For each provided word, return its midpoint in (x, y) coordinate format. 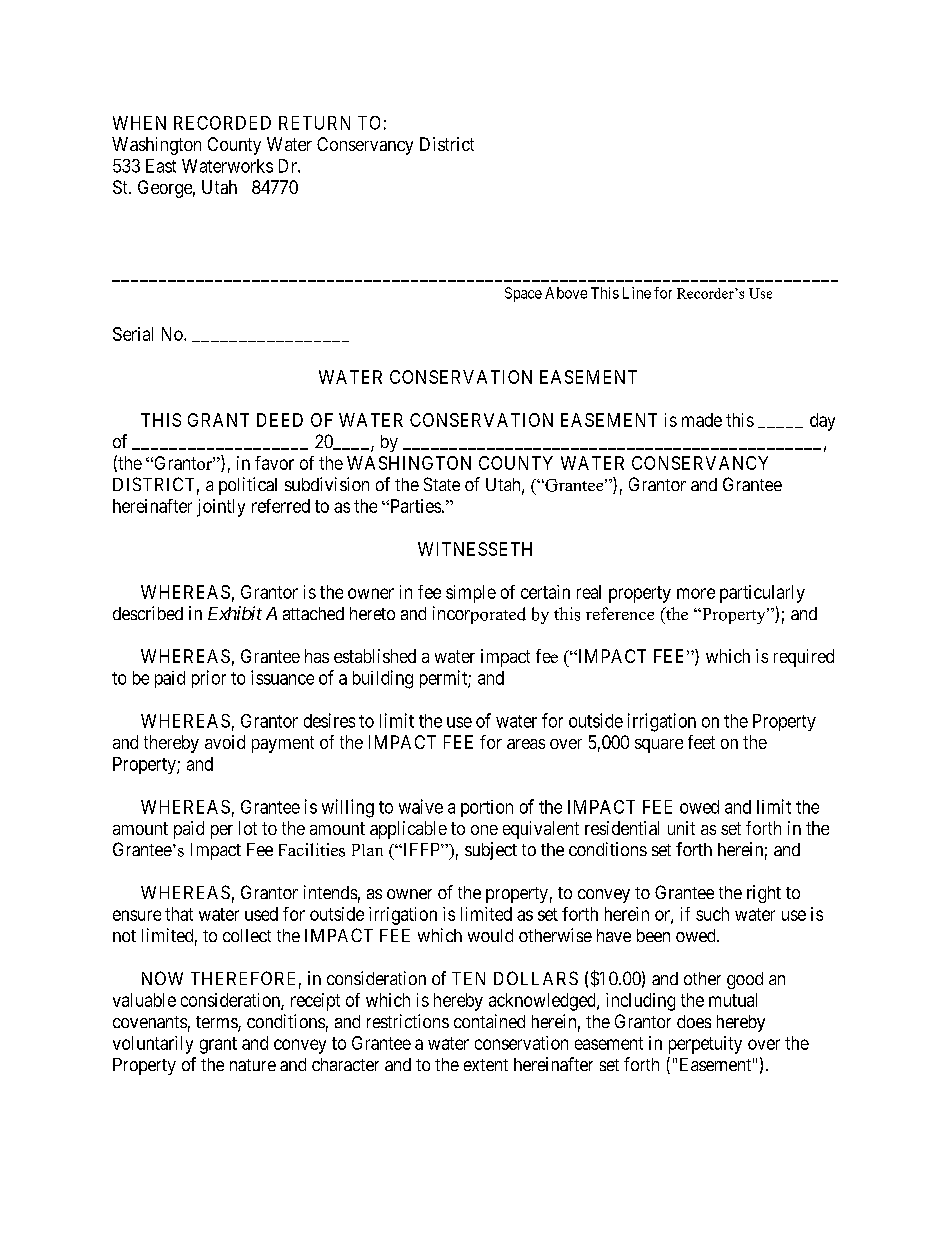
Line (637, 293)
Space (523, 294)
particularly (762, 594)
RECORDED (222, 123)
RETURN (314, 123)
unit (681, 828)
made (702, 420)
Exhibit (235, 613)
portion (487, 808)
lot (248, 828)
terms (217, 1023)
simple (471, 594)
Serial (133, 334)
